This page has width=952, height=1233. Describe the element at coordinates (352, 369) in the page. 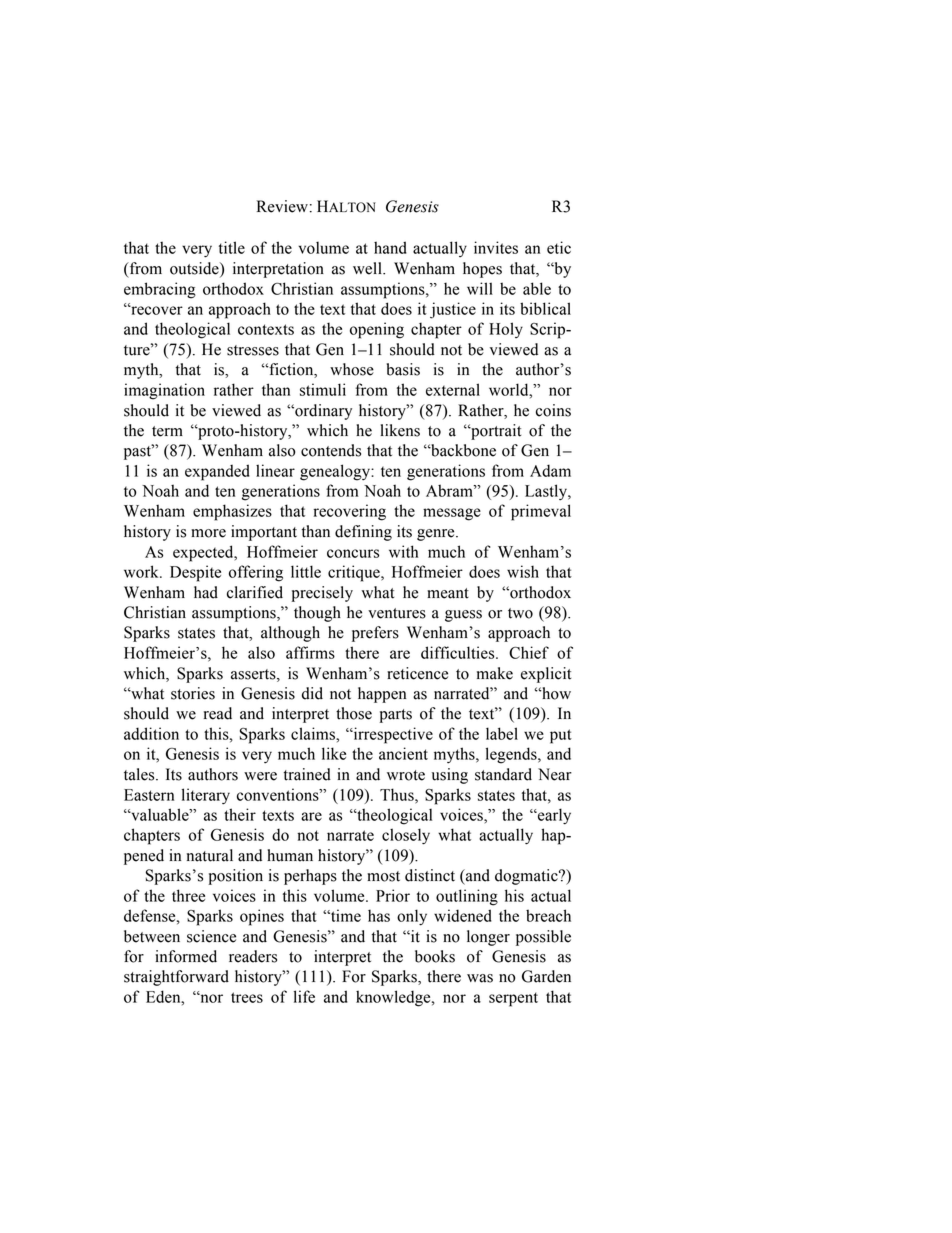

I see `whose` at that location.
